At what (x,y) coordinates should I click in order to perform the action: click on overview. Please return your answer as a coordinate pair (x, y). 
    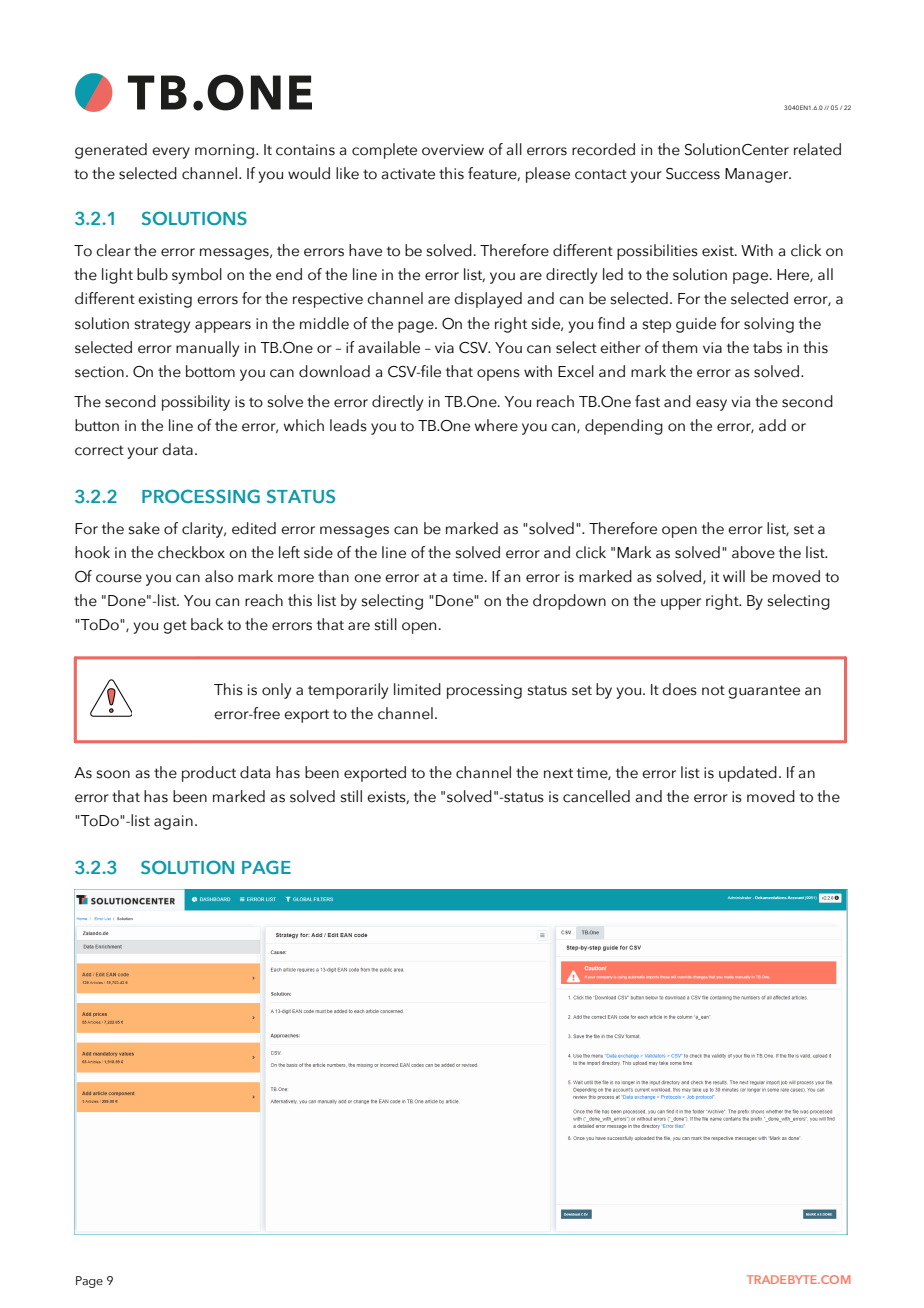
    Looking at the image, I should click on (453, 150).
